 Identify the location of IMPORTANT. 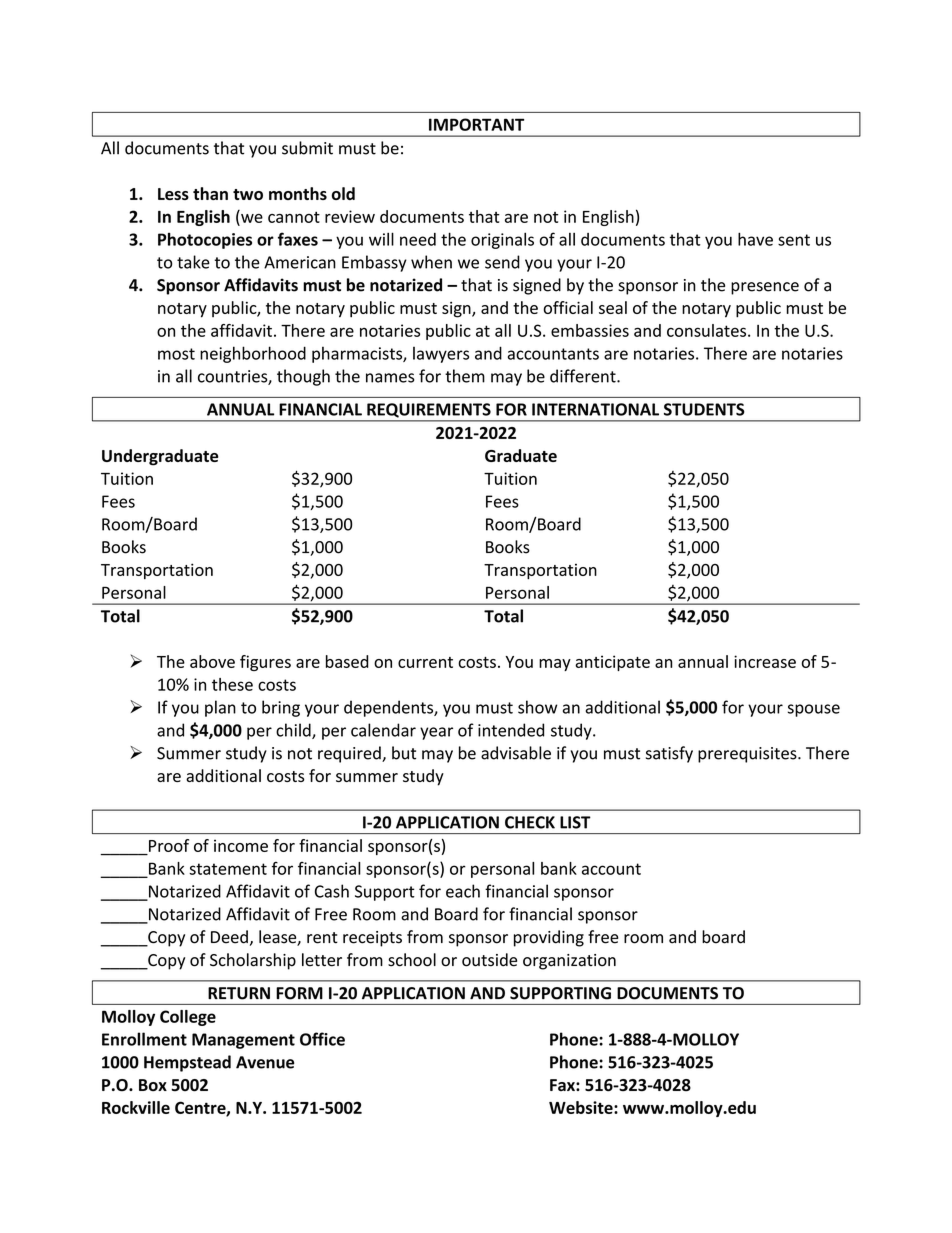
(476, 124).
